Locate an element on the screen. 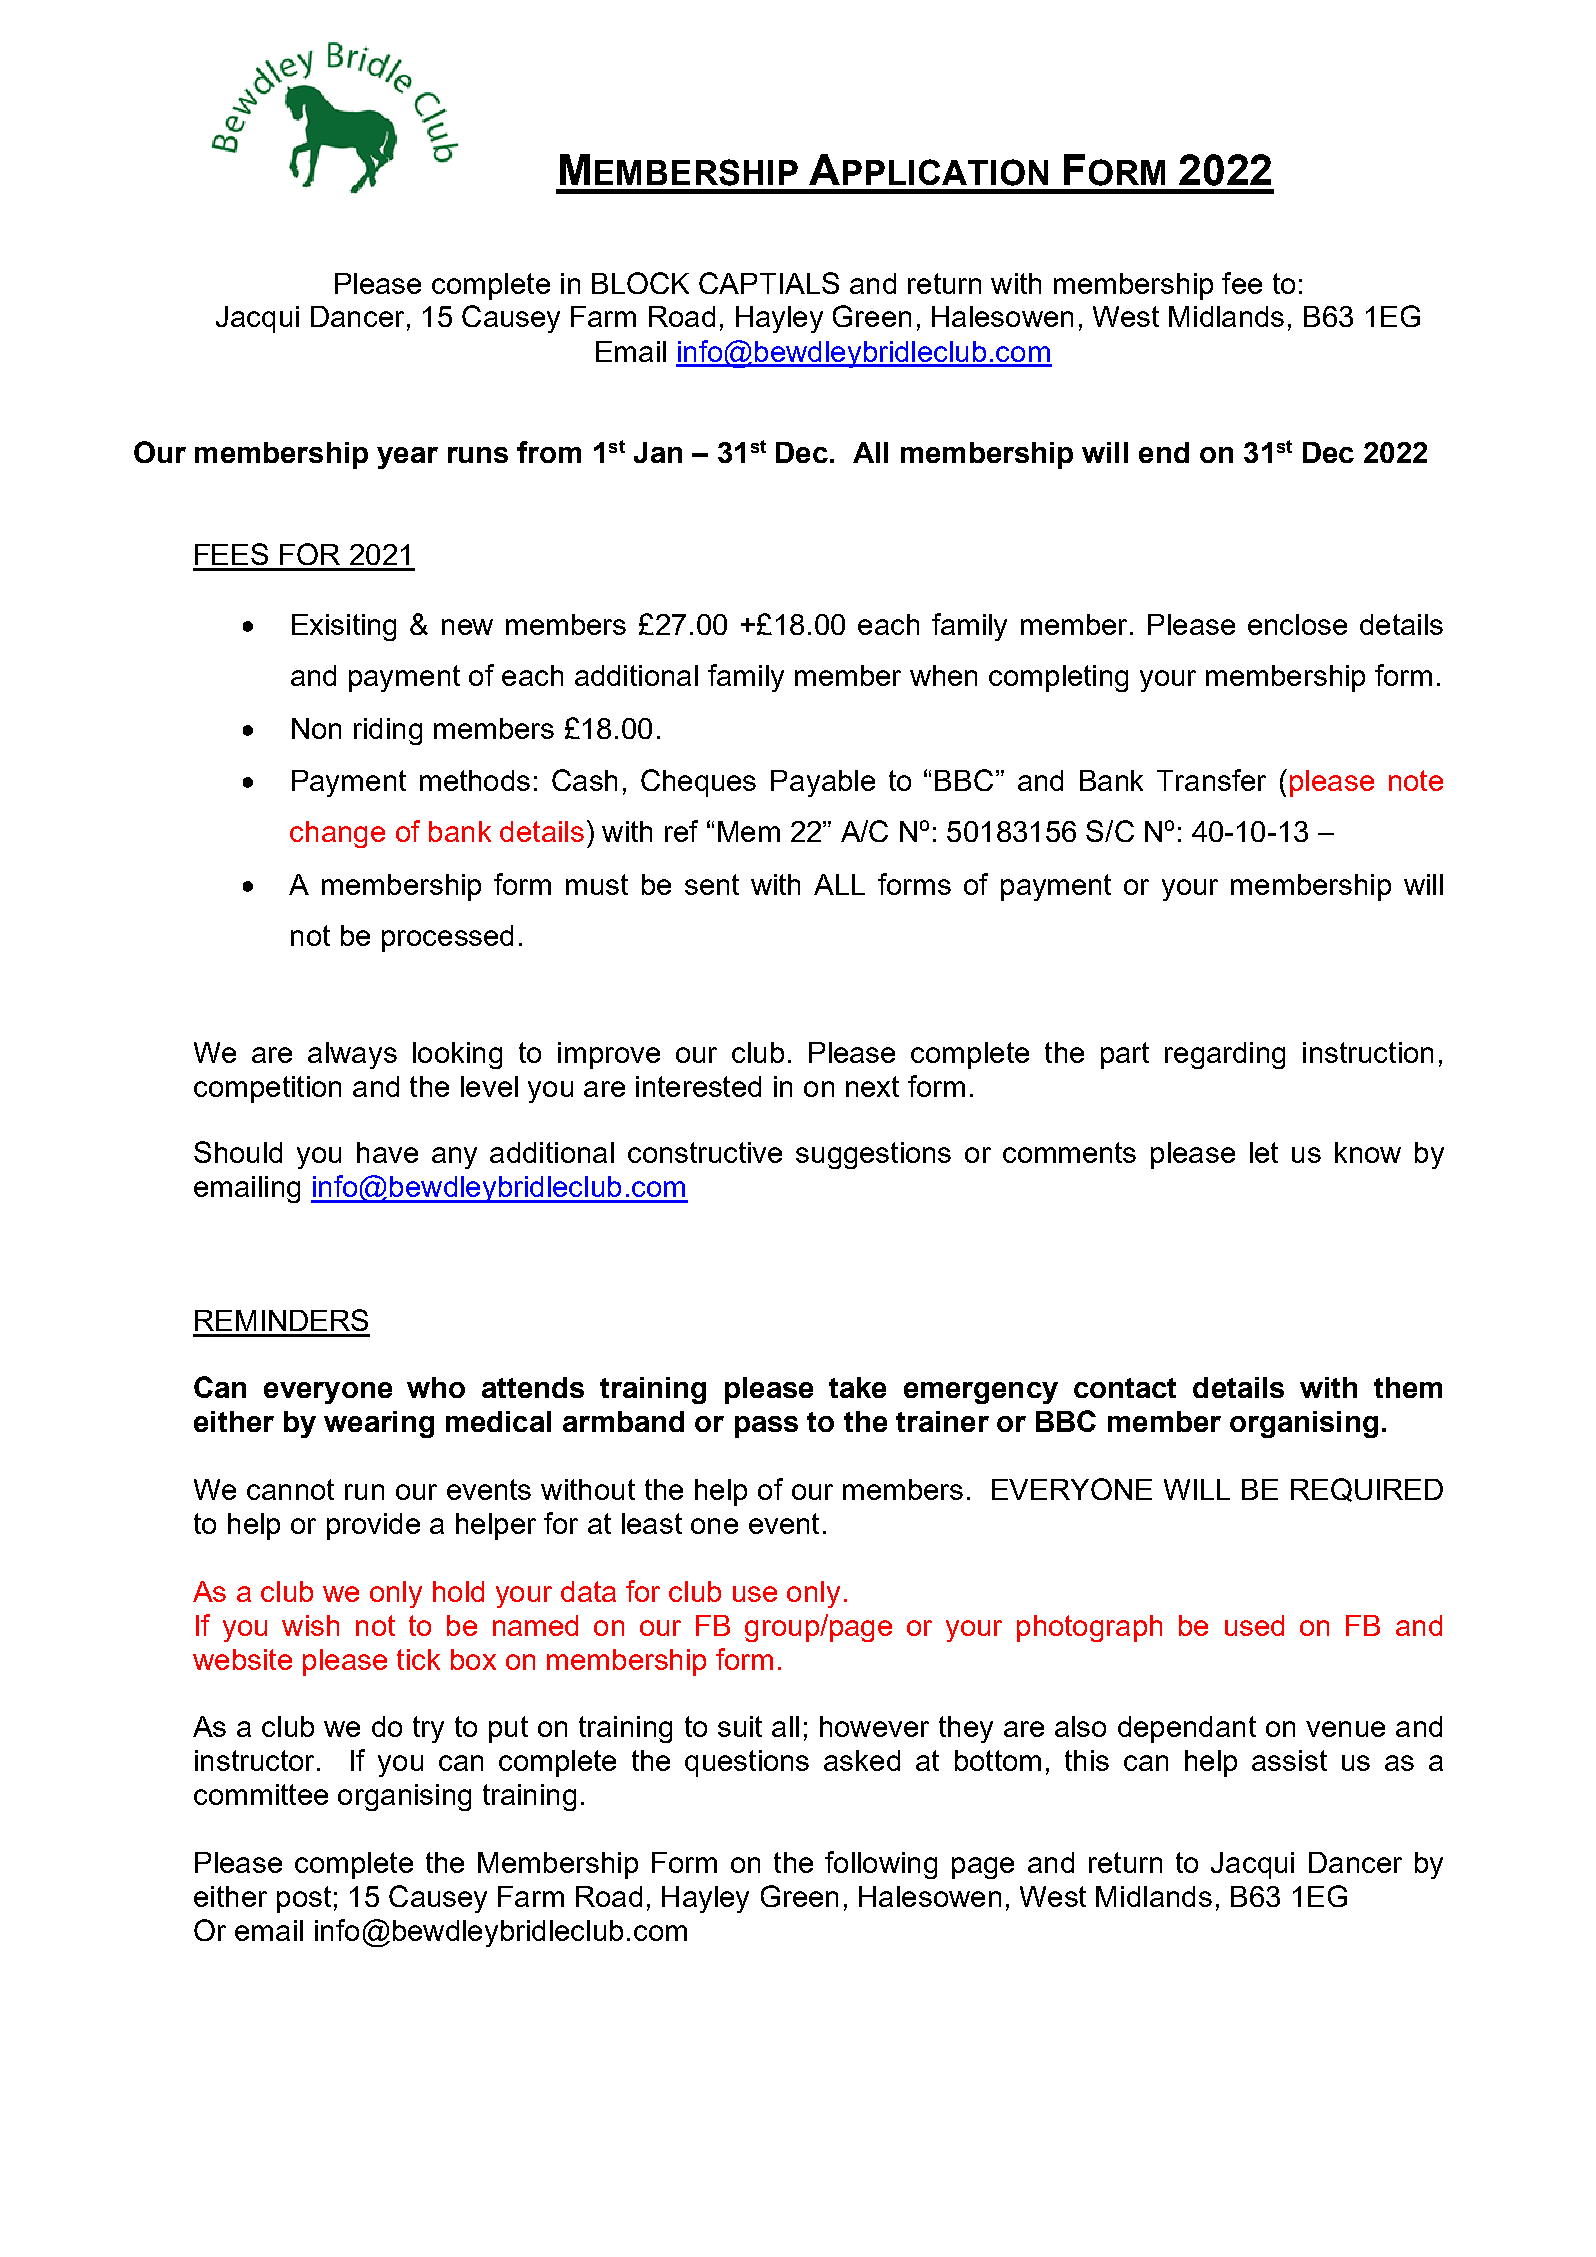  always is located at coordinates (352, 1055).
